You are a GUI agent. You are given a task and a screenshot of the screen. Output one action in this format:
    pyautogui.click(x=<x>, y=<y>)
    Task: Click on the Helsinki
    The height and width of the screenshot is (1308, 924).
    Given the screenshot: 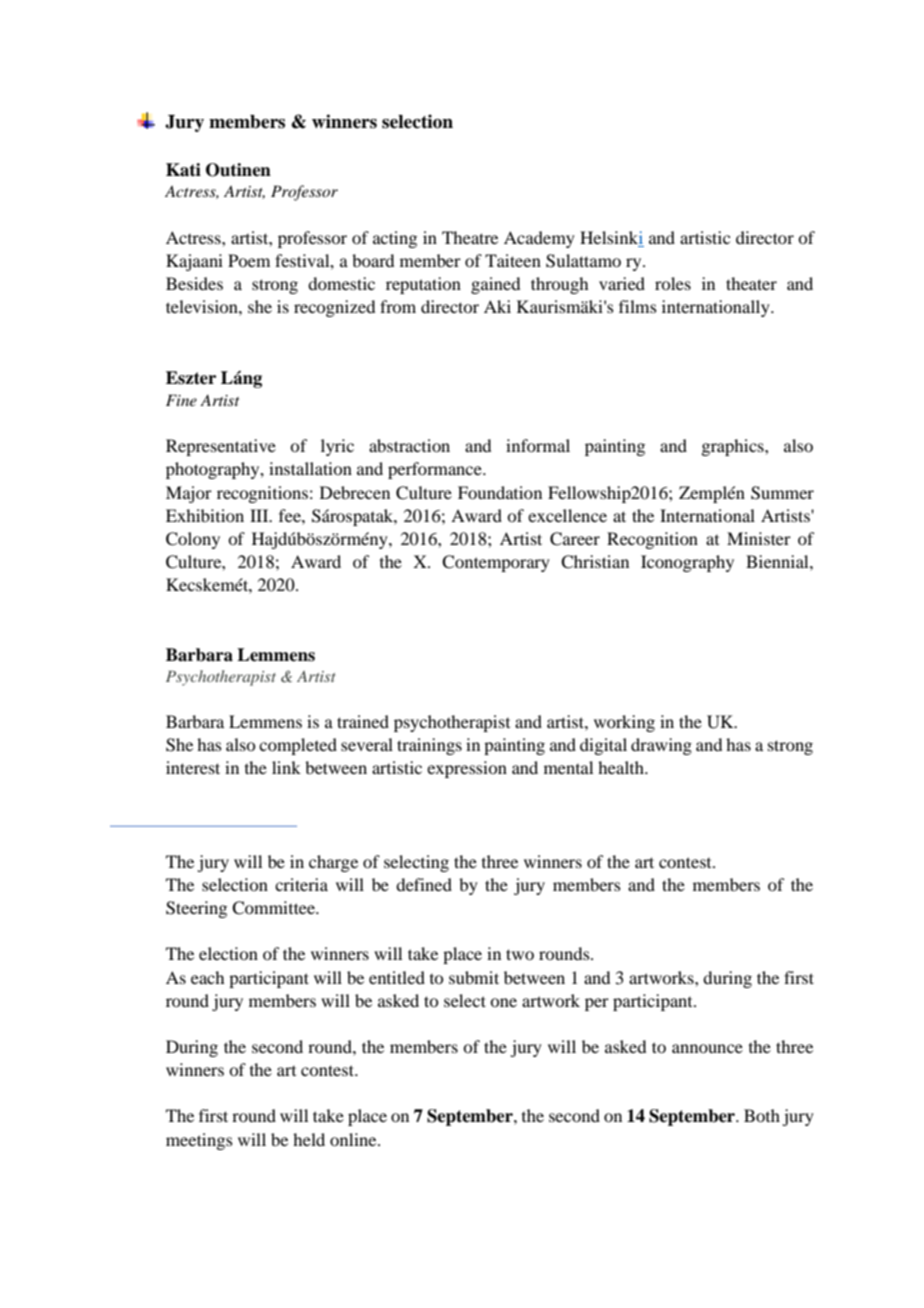 What is the action you would take?
    pyautogui.click(x=612, y=239)
